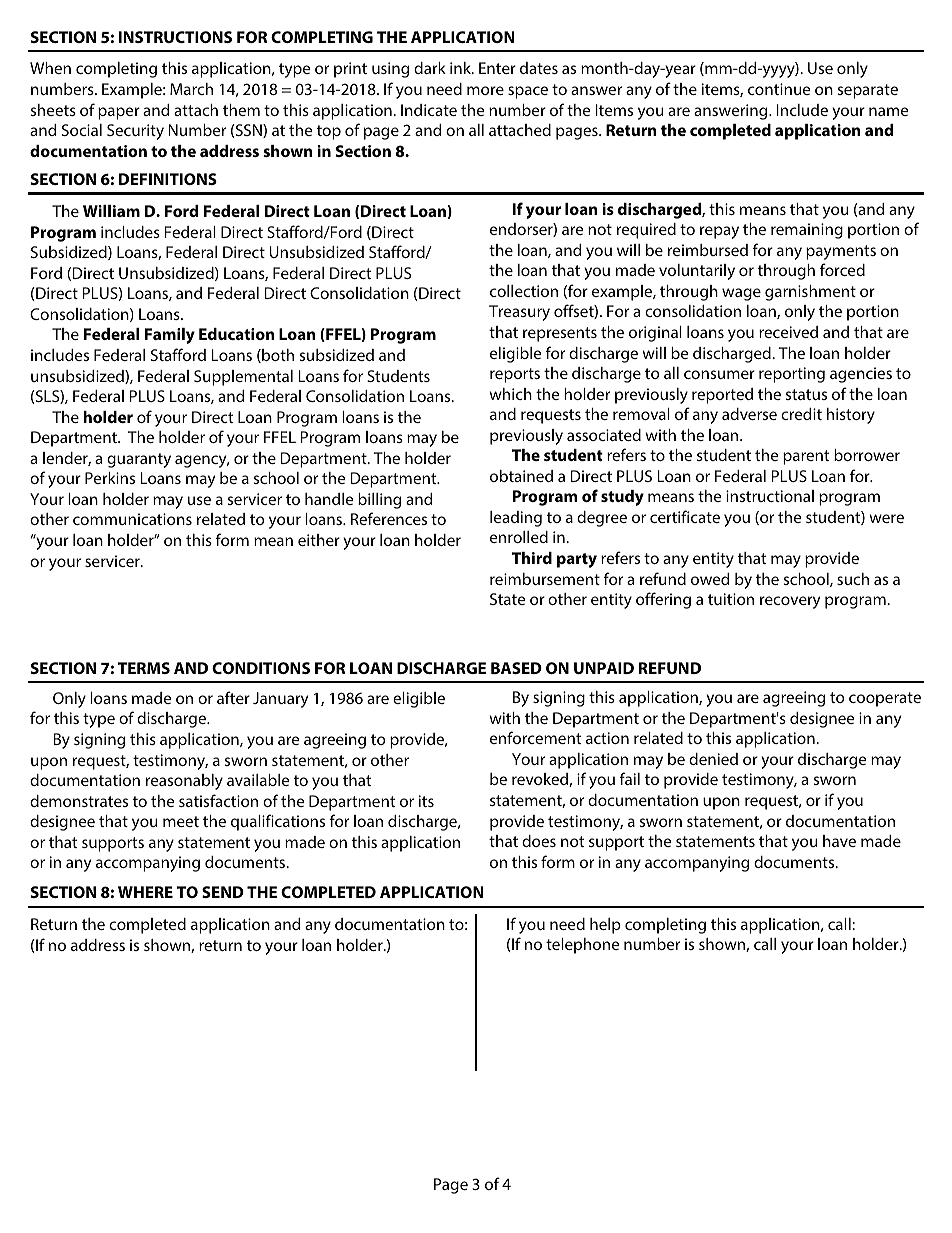  What do you see at coordinates (510, 394) in the screenshot?
I see `which` at bounding box center [510, 394].
